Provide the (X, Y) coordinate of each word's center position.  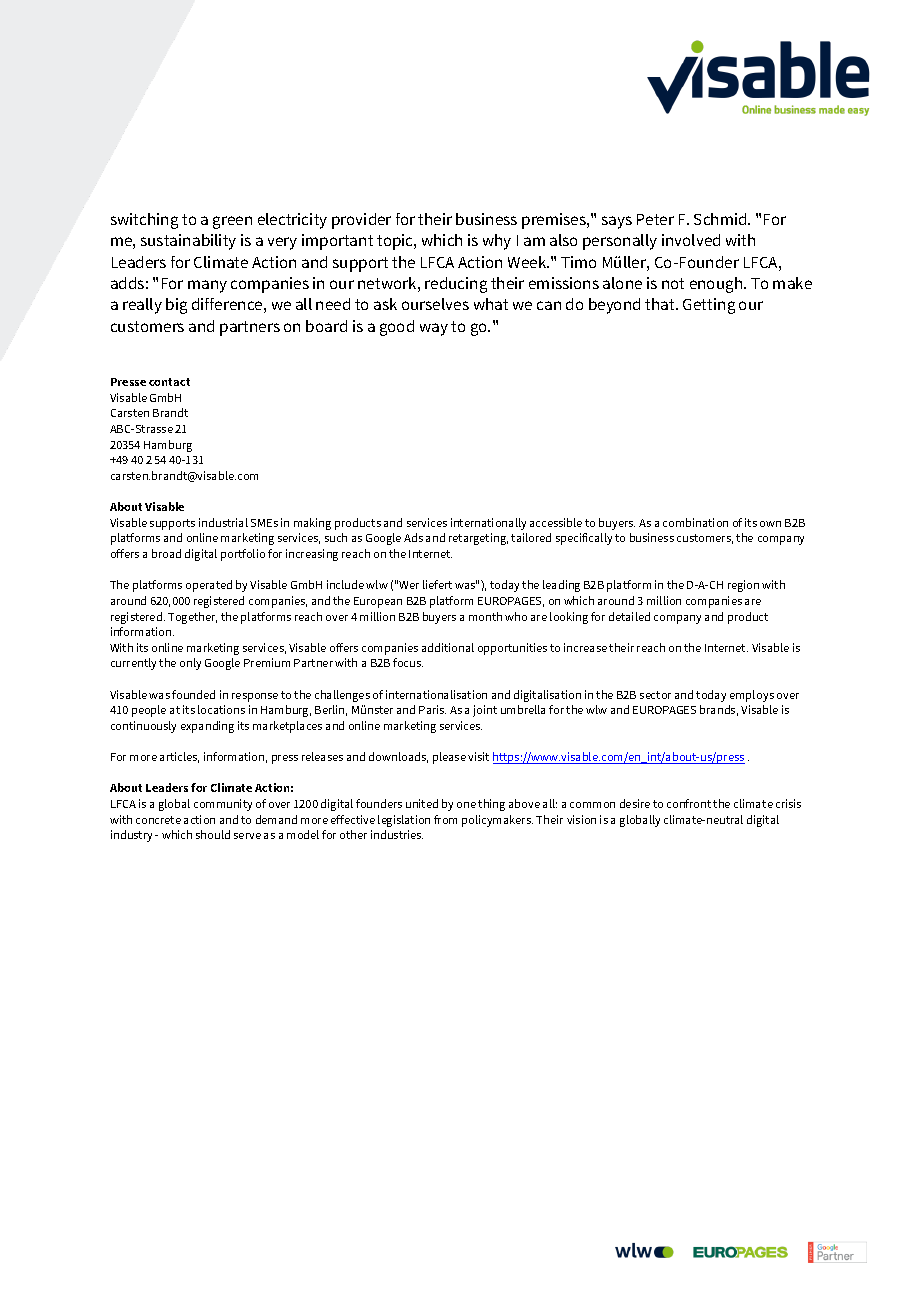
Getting (709, 306)
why (497, 242)
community (223, 805)
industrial (223, 522)
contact (169, 382)
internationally (488, 524)
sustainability (188, 242)
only (190, 664)
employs (752, 696)
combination (695, 522)
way (434, 329)
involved (691, 240)
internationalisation (436, 694)
